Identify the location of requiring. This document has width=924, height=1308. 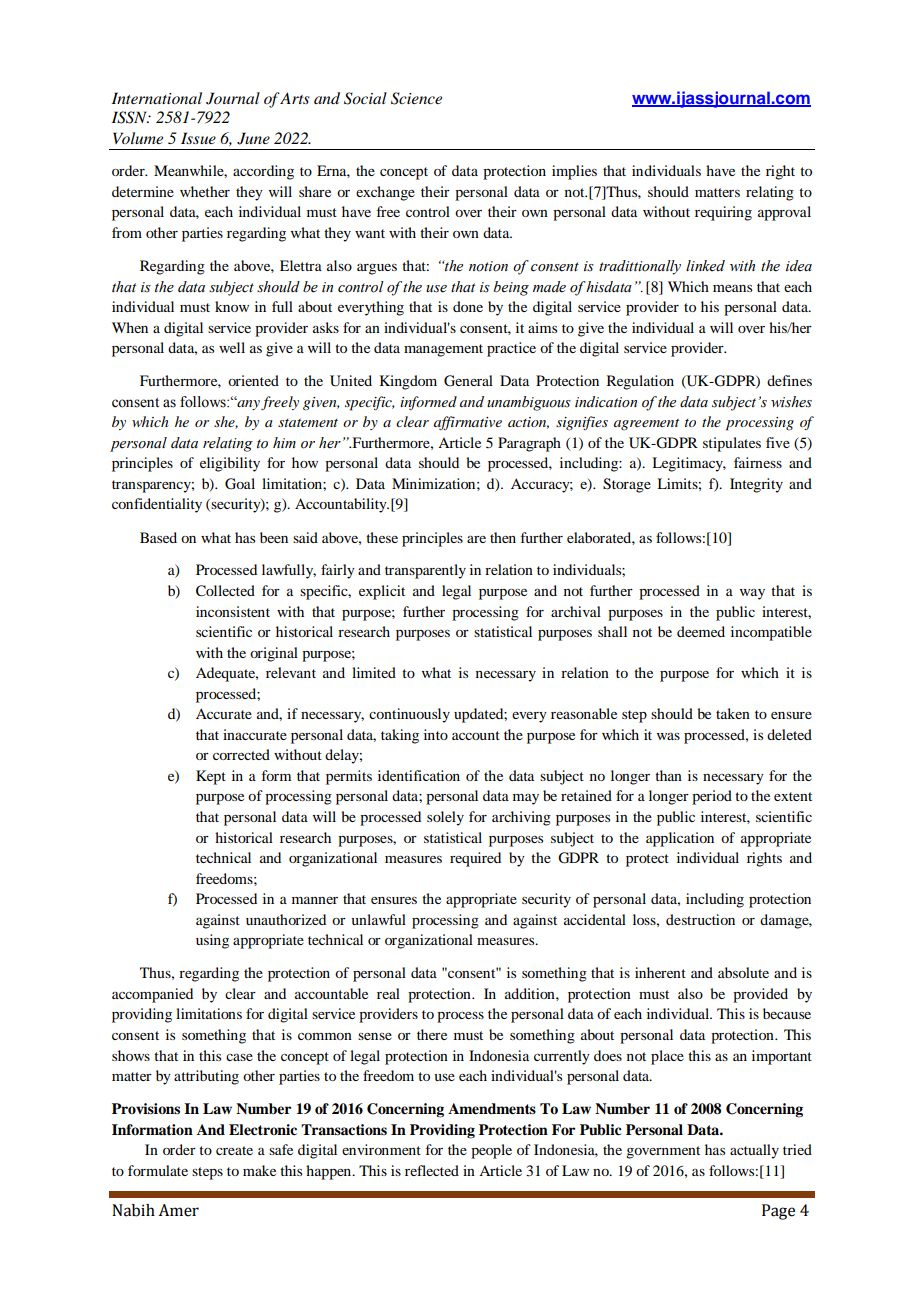
(723, 213).
